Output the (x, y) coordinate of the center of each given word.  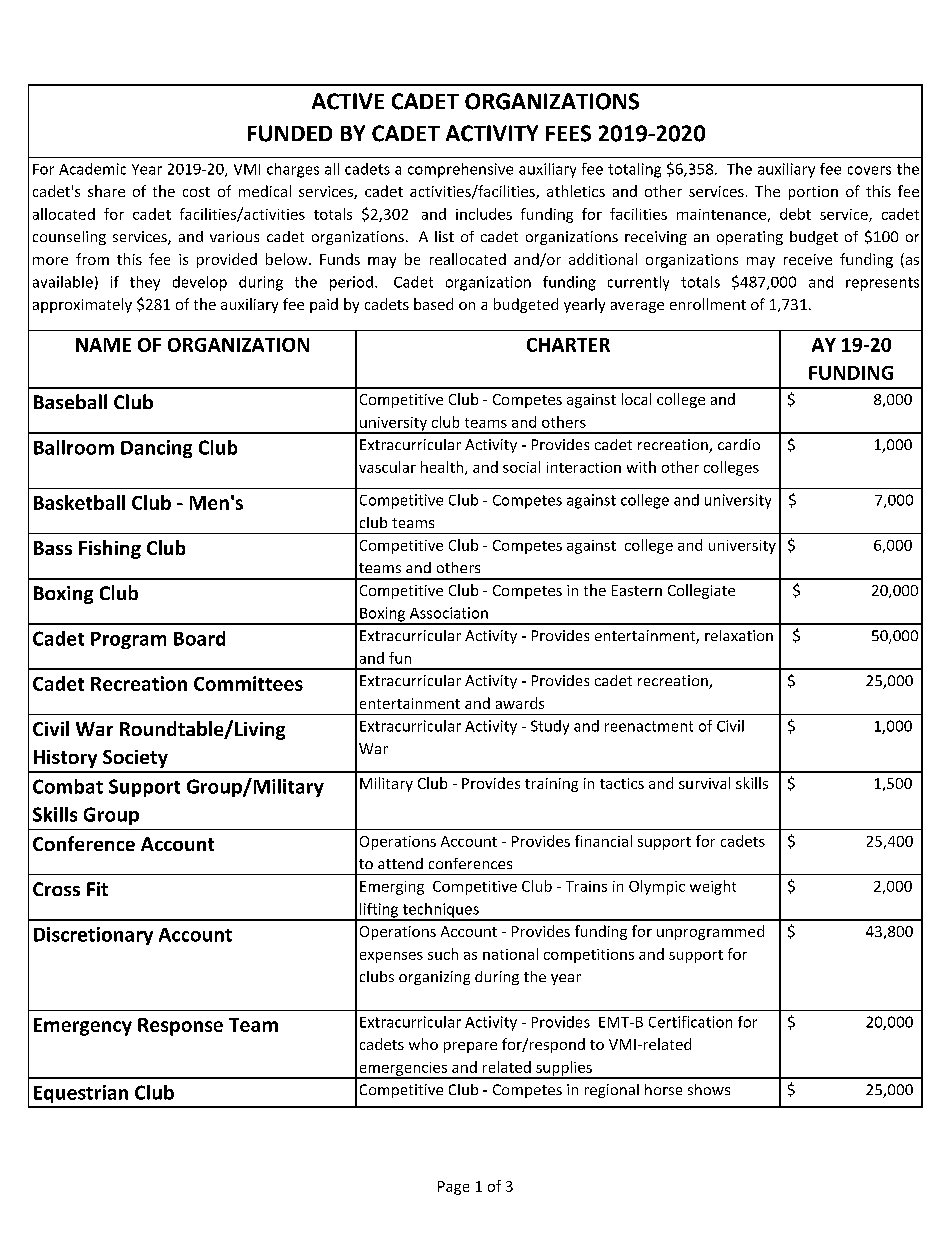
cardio (739, 444)
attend (400, 863)
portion (813, 193)
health (443, 468)
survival (704, 783)
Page (453, 1188)
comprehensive (460, 170)
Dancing (156, 449)
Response (180, 1027)
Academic (92, 169)
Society (135, 759)
